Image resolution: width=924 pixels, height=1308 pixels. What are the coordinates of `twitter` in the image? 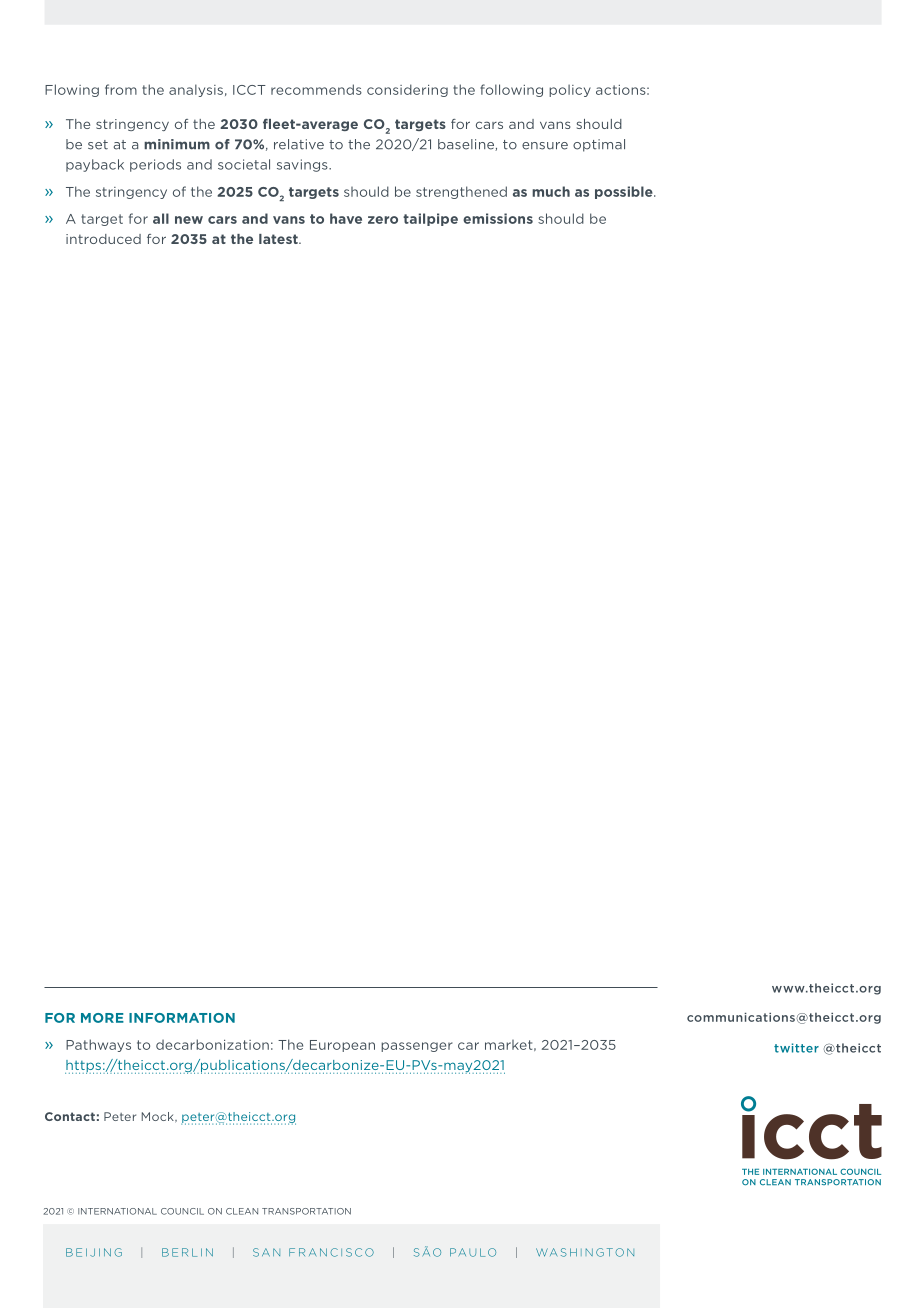 It's located at (796, 1048).
